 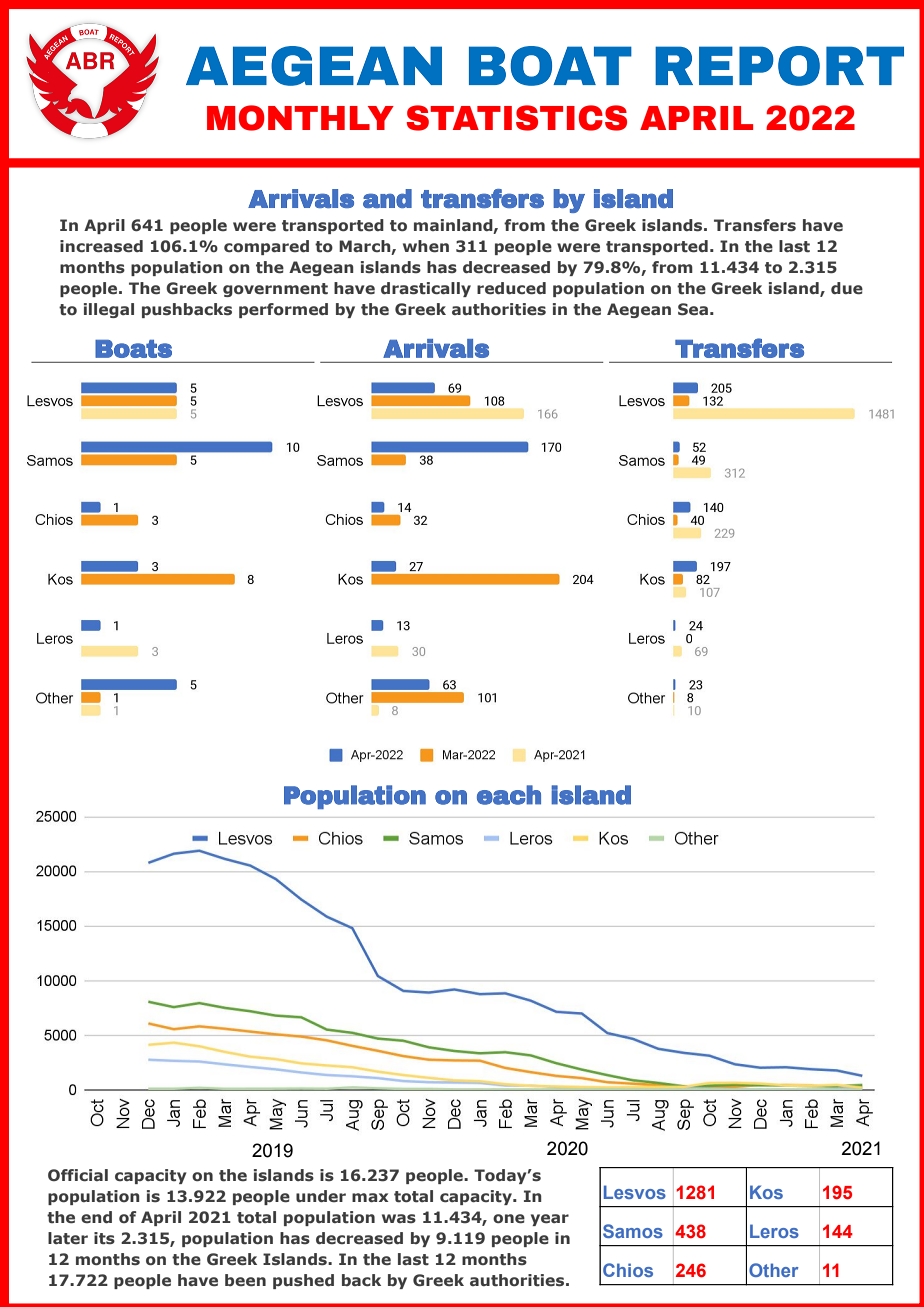 What do you see at coordinates (426, 289) in the image?
I see `drastically` at bounding box center [426, 289].
